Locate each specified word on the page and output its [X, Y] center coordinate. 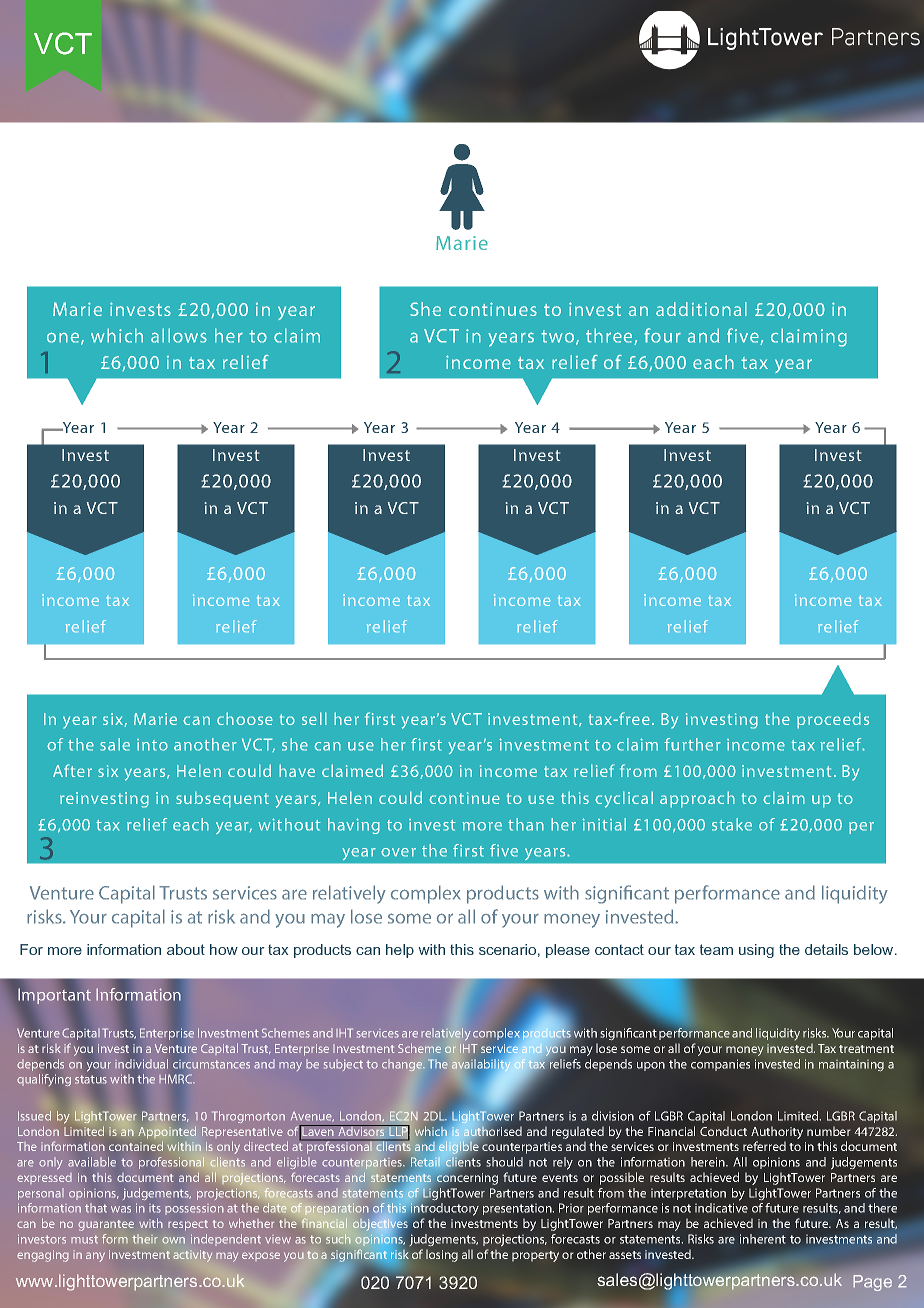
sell [314, 718]
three [610, 336]
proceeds [833, 720]
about [186, 949]
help [400, 951]
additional [701, 309]
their [145, 1239]
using [756, 951]
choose [245, 718]
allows [179, 335]
